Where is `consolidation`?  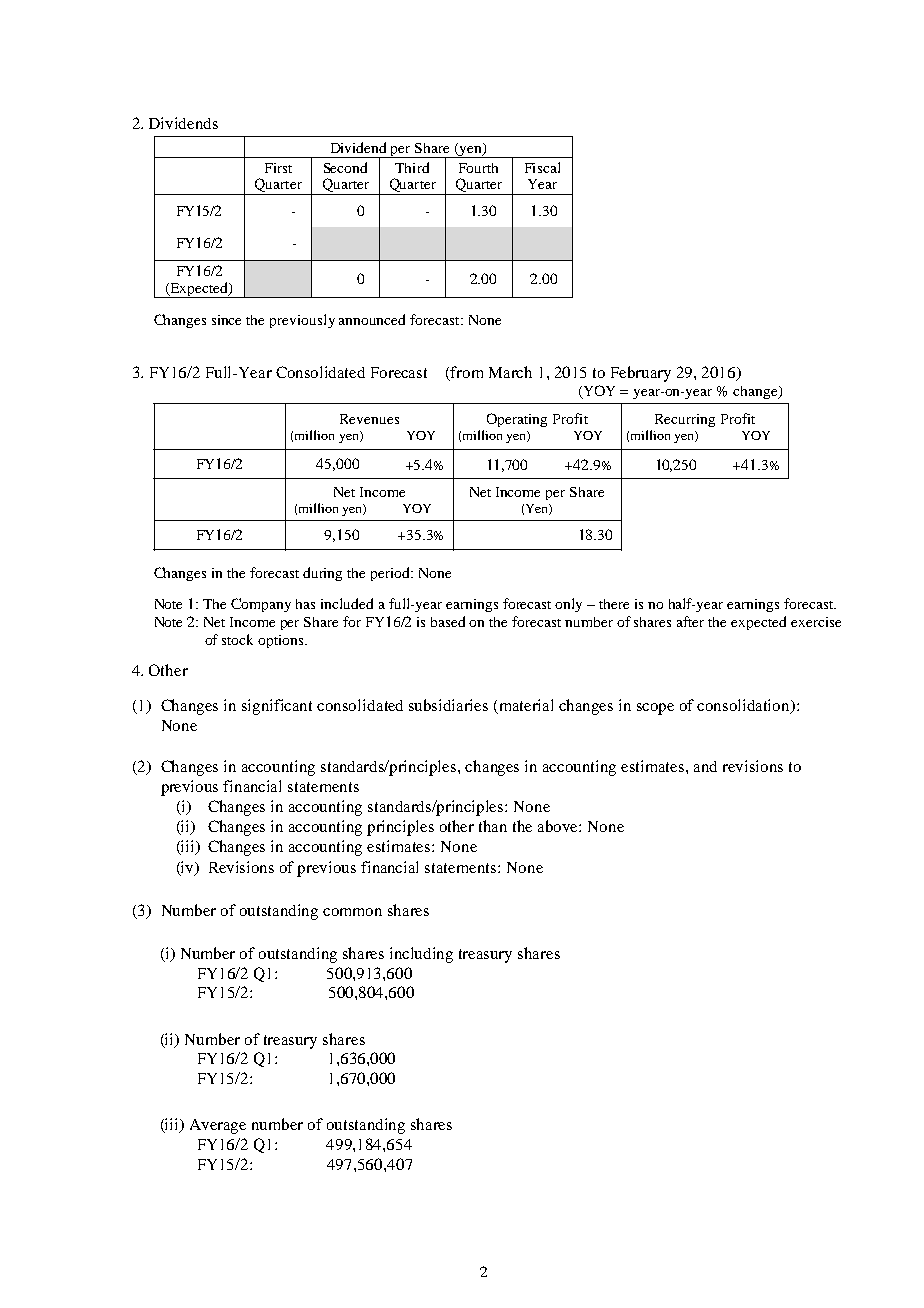
consolidation is located at coordinates (744, 706).
